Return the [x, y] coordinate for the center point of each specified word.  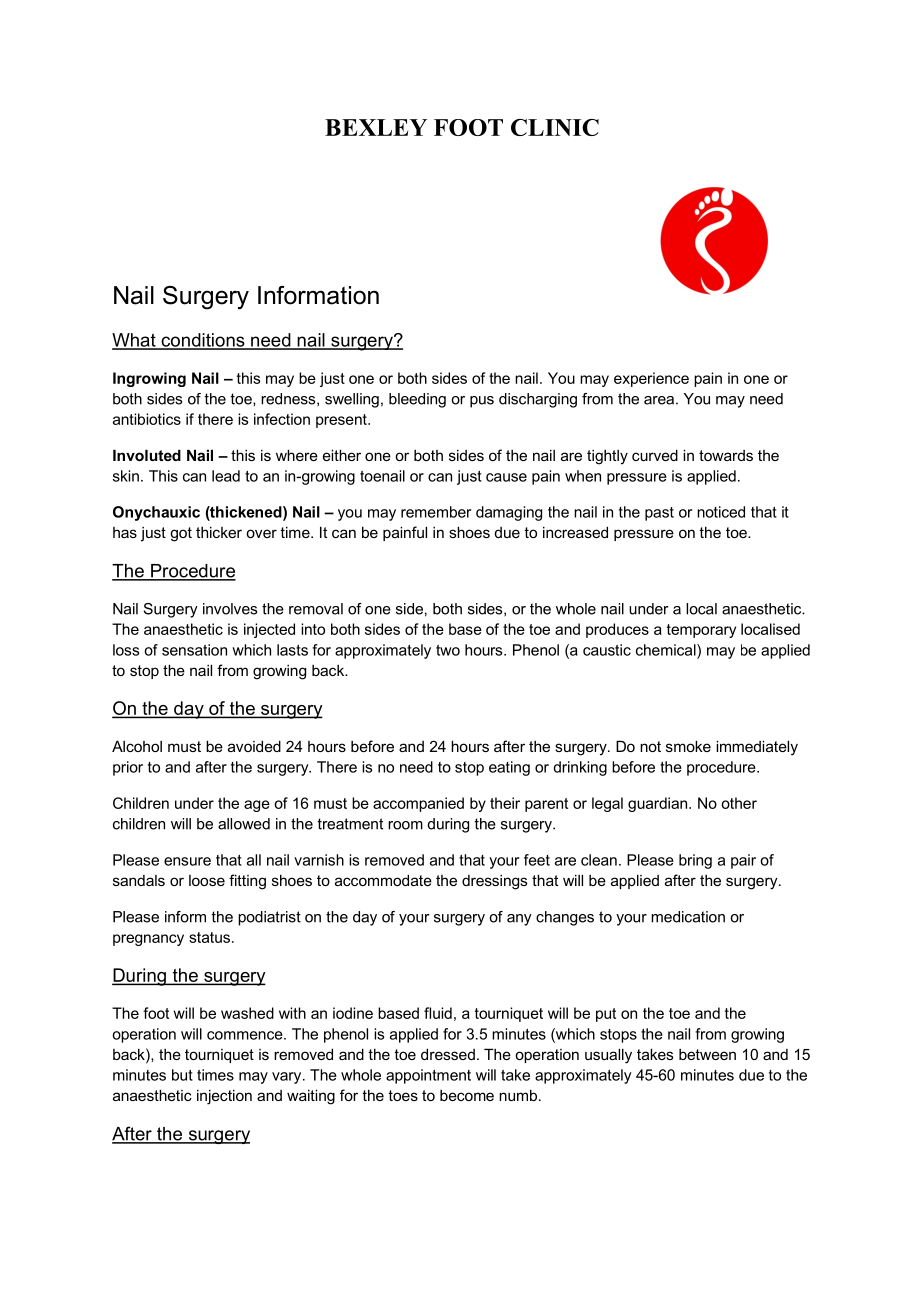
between [707, 1054]
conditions [203, 341]
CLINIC [555, 127]
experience [651, 379]
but [182, 1075]
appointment [428, 1076]
